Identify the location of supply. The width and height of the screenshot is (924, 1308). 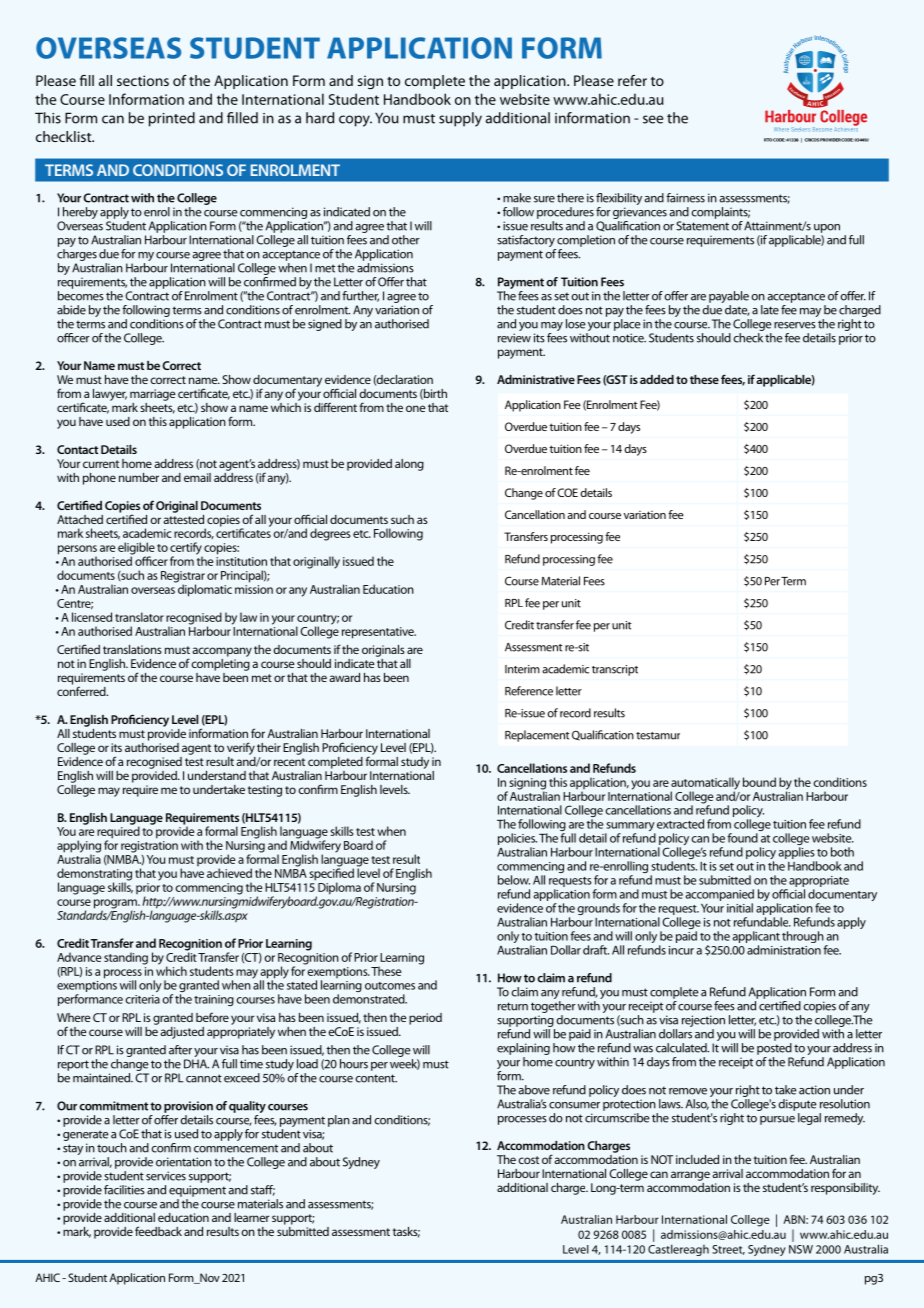
(460, 119).
